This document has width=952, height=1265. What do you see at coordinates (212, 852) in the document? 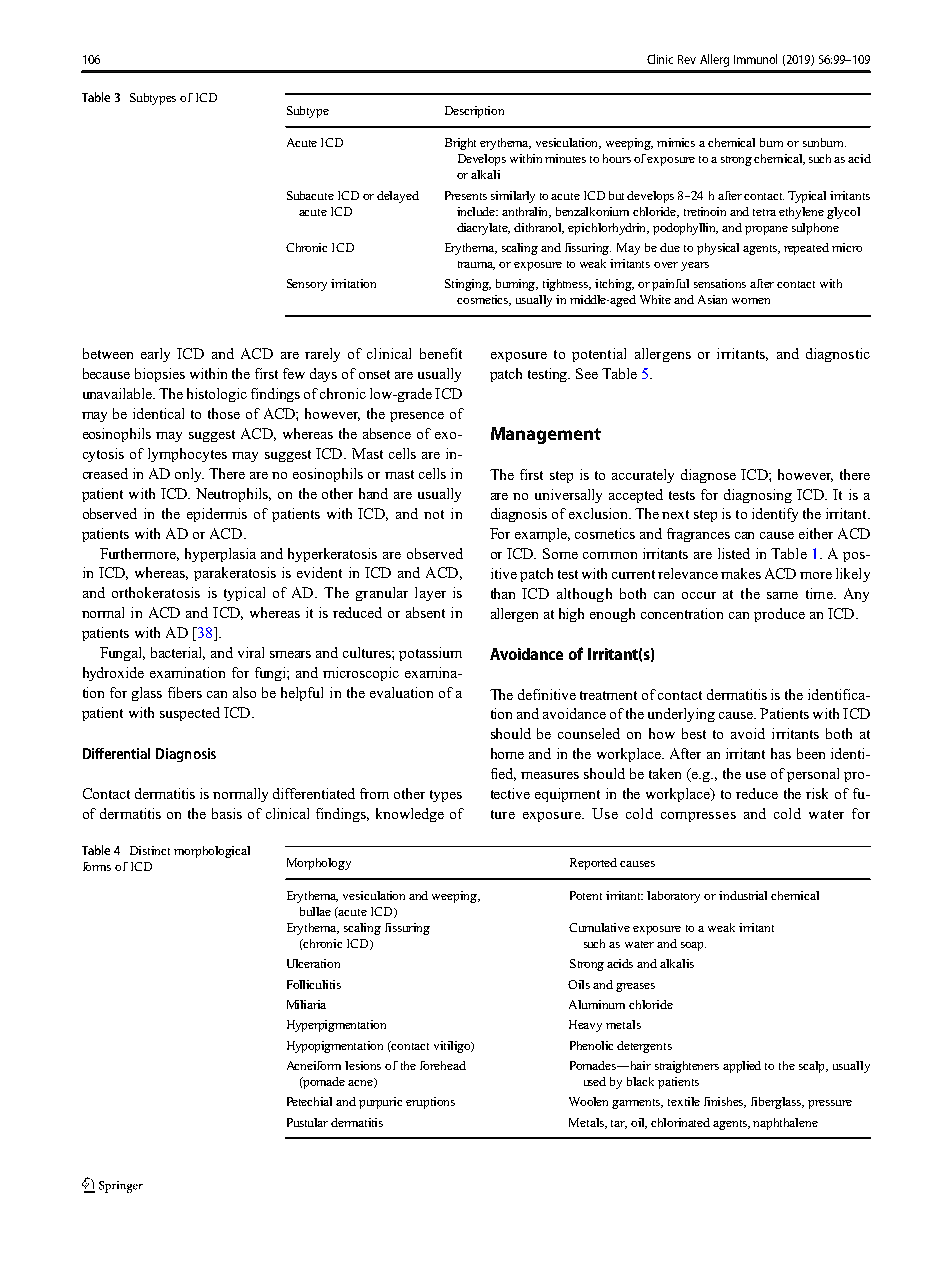
I see `morphological` at bounding box center [212, 852].
